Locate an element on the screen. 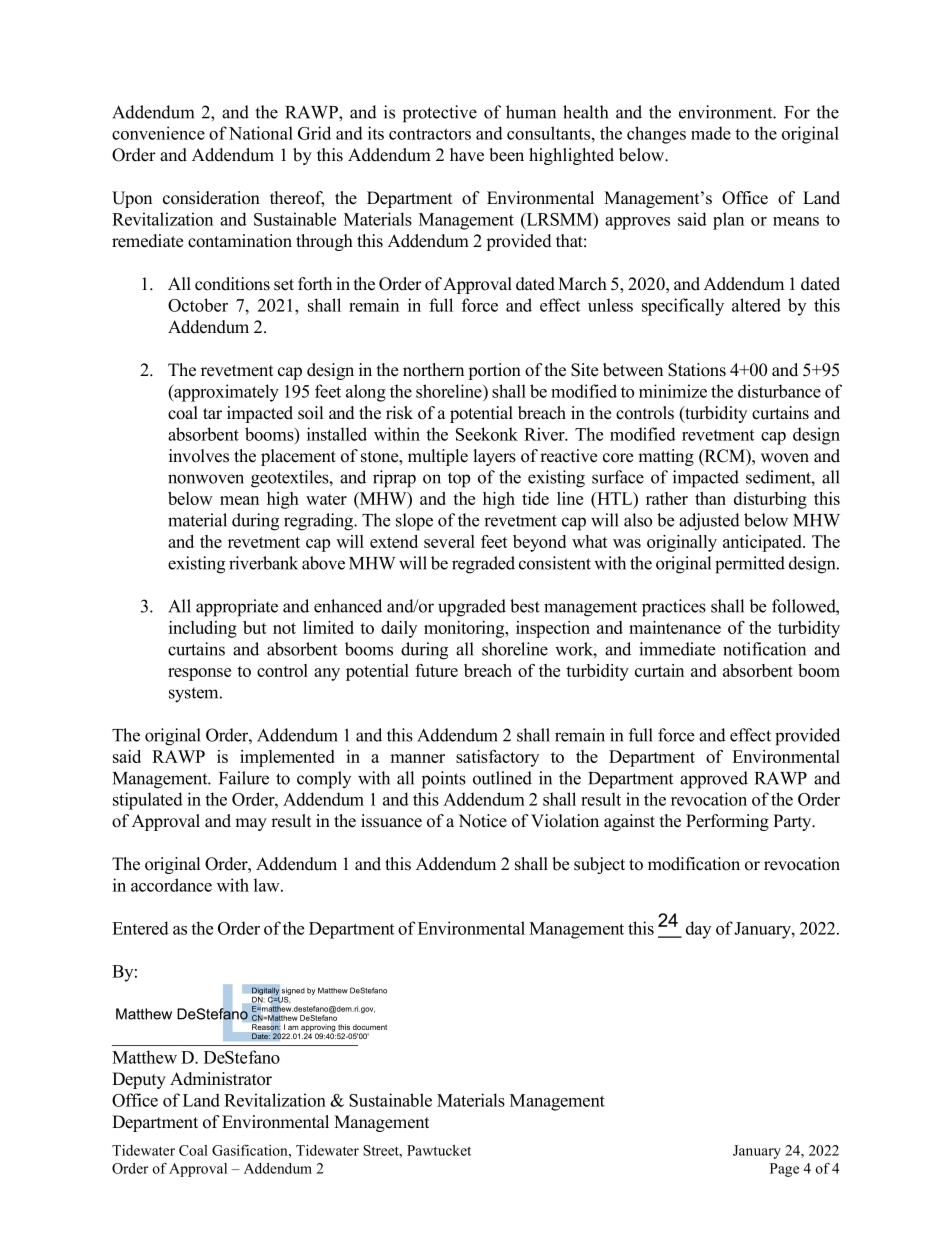 The image size is (952, 1233). National is located at coordinates (261, 133).
